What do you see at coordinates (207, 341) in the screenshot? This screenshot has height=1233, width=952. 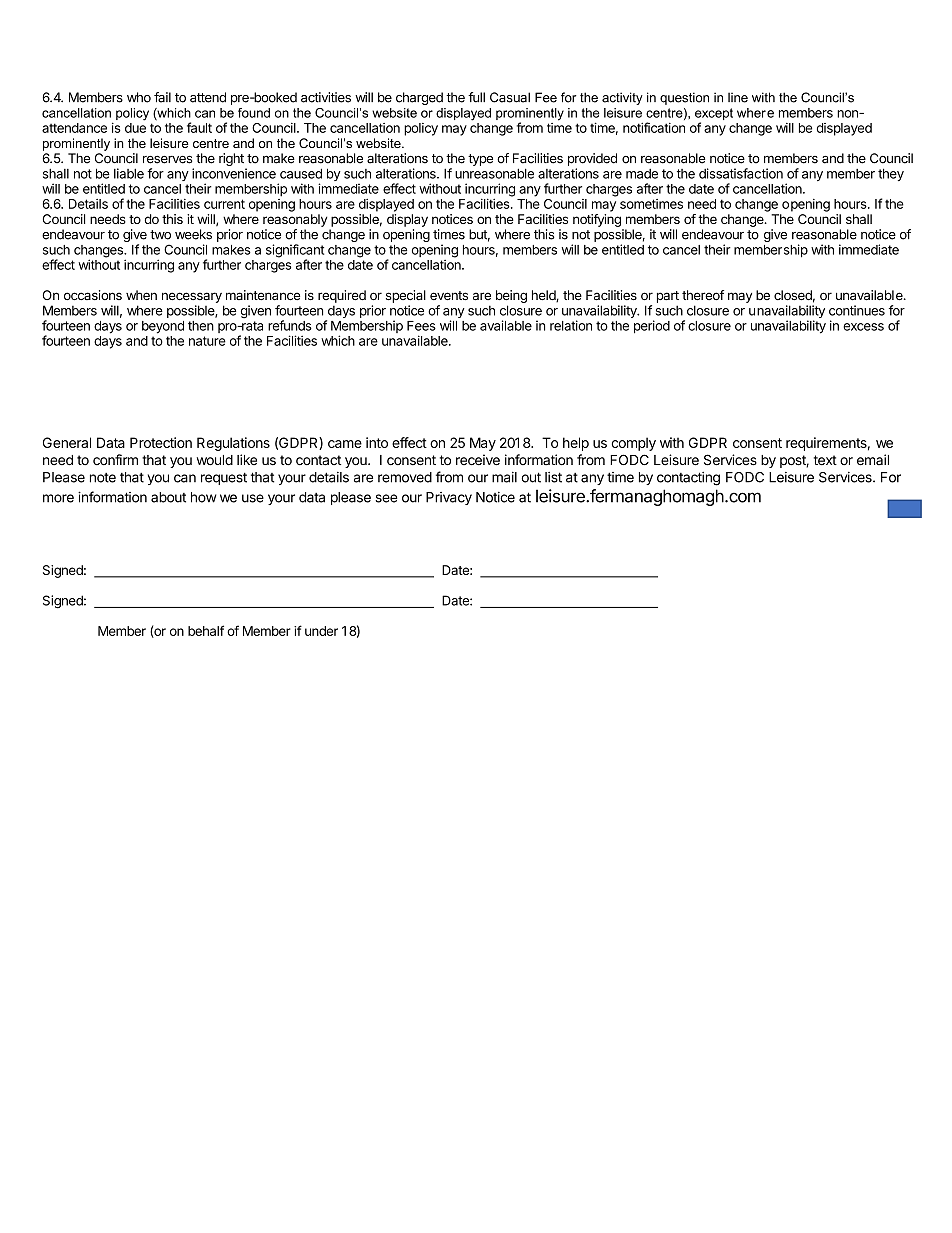 I see `nature` at bounding box center [207, 341].
